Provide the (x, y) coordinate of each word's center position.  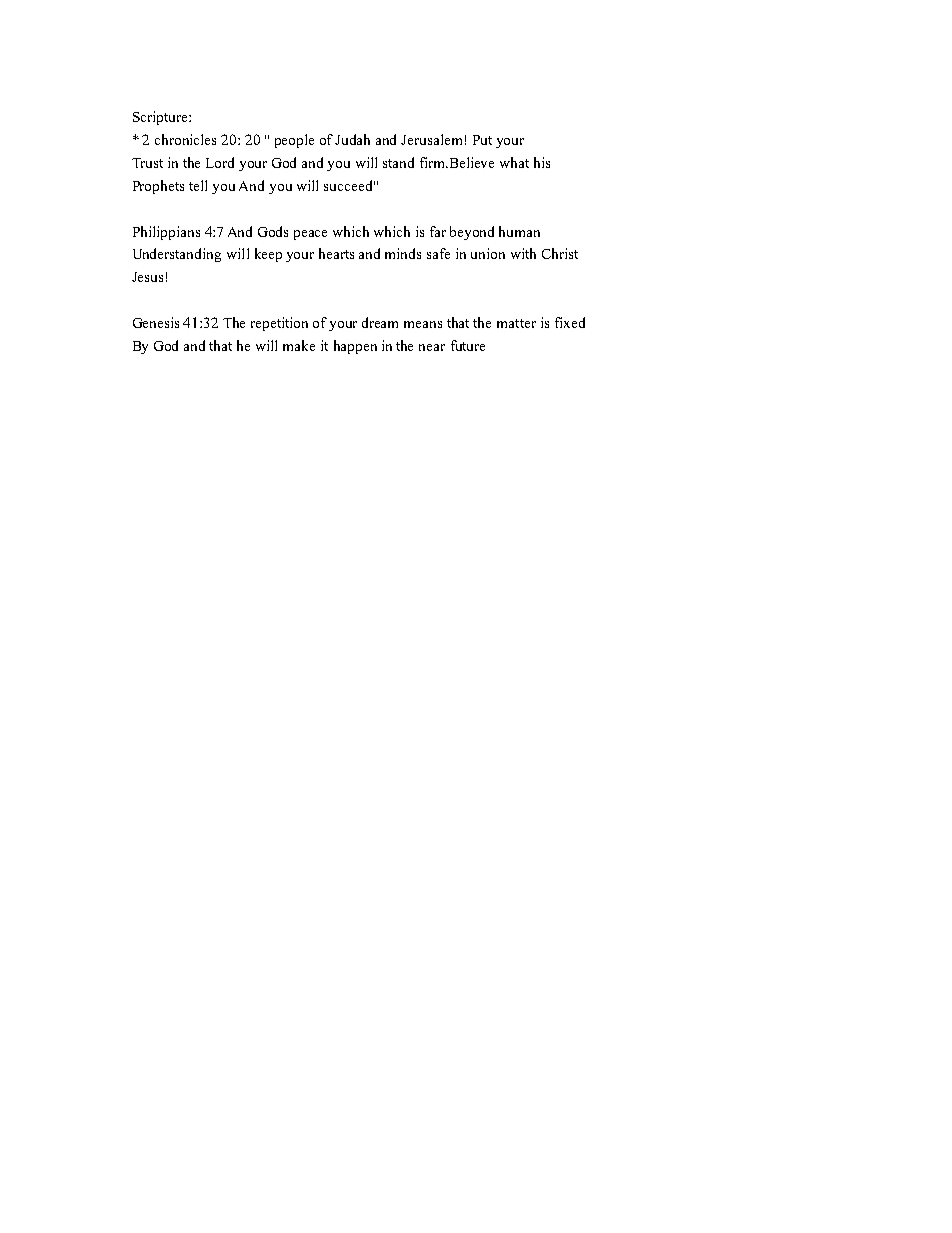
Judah (352, 139)
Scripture (161, 118)
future (468, 345)
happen (355, 347)
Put (482, 140)
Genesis (156, 322)
